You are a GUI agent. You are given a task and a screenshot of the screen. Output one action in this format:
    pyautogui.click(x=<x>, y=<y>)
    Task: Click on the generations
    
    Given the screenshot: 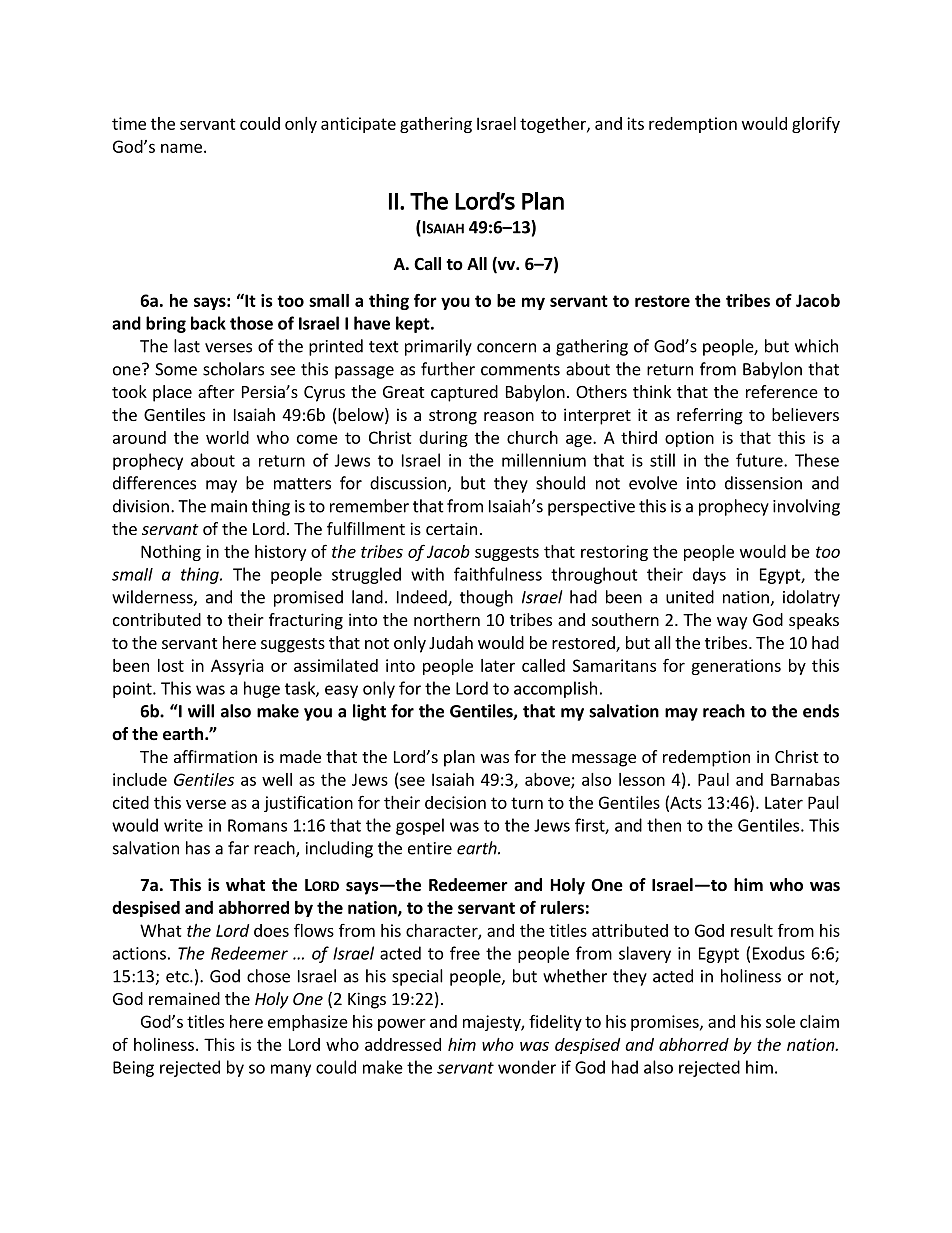 What is the action you would take?
    pyautogui.click(x=736, y=667)
